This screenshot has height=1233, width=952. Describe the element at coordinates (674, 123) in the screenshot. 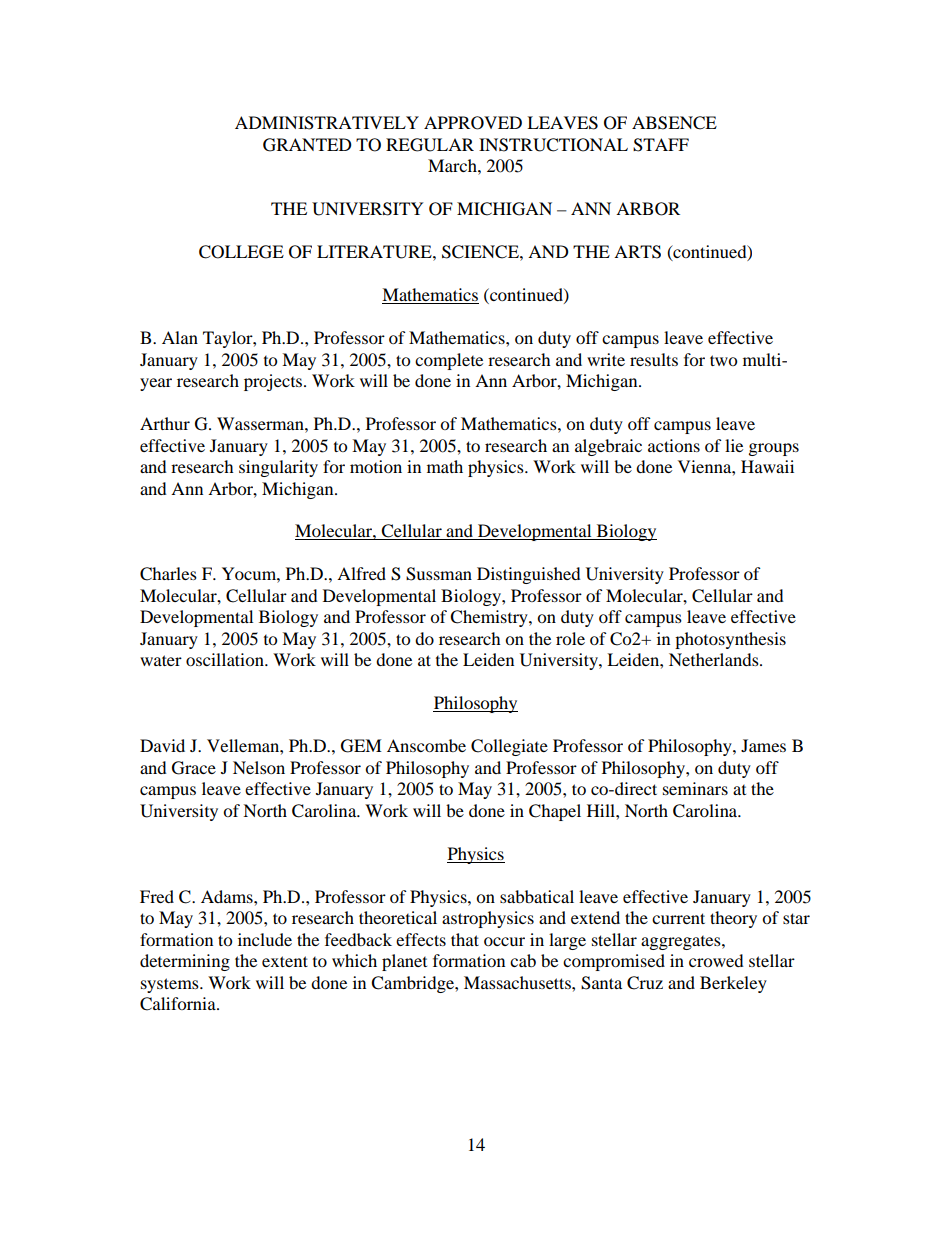

I see `ABSENCE` at that location.
